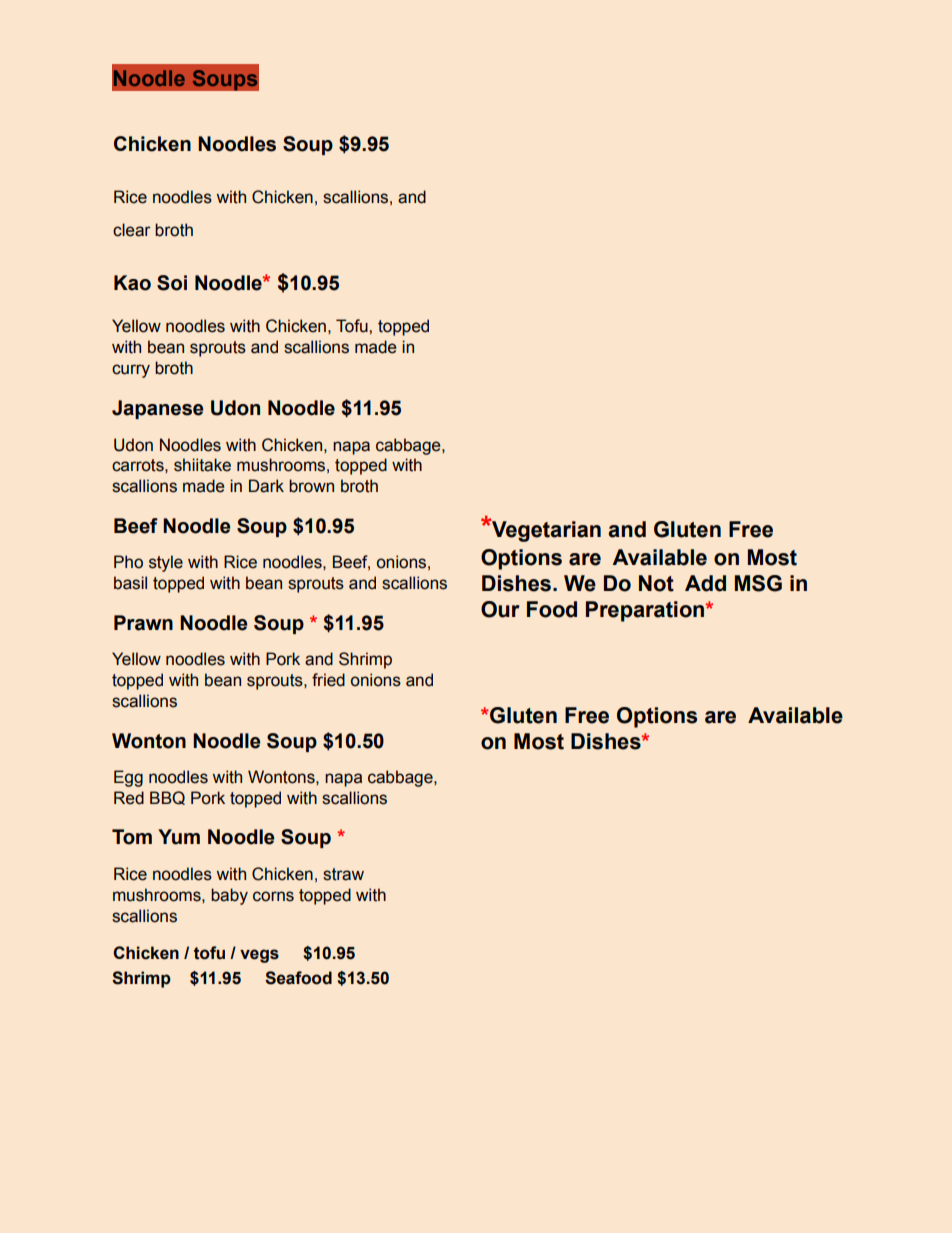  I want to click on Kao, so click(132, 283).
